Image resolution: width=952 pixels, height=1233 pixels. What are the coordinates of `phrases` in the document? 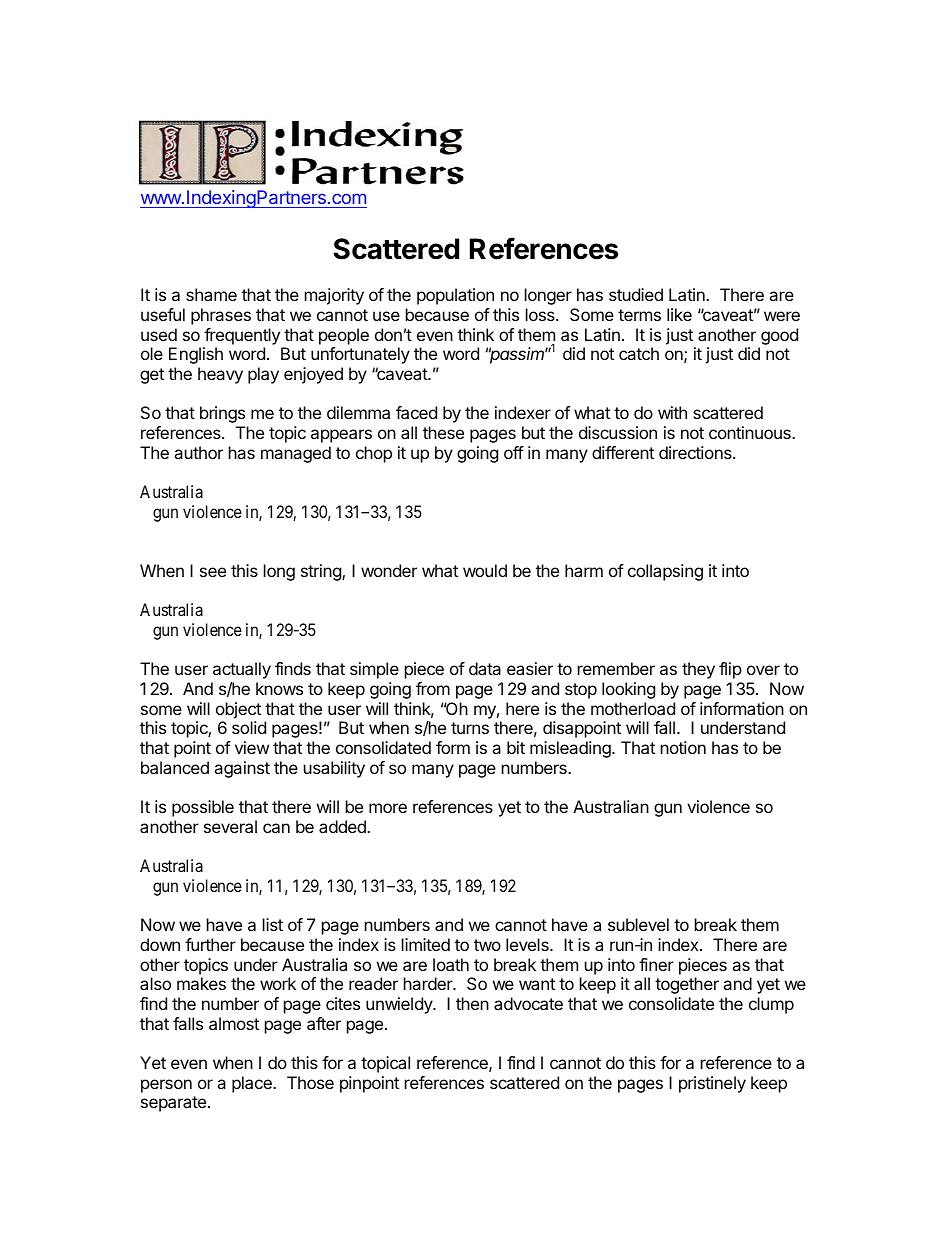 It's located at (221, 316).
